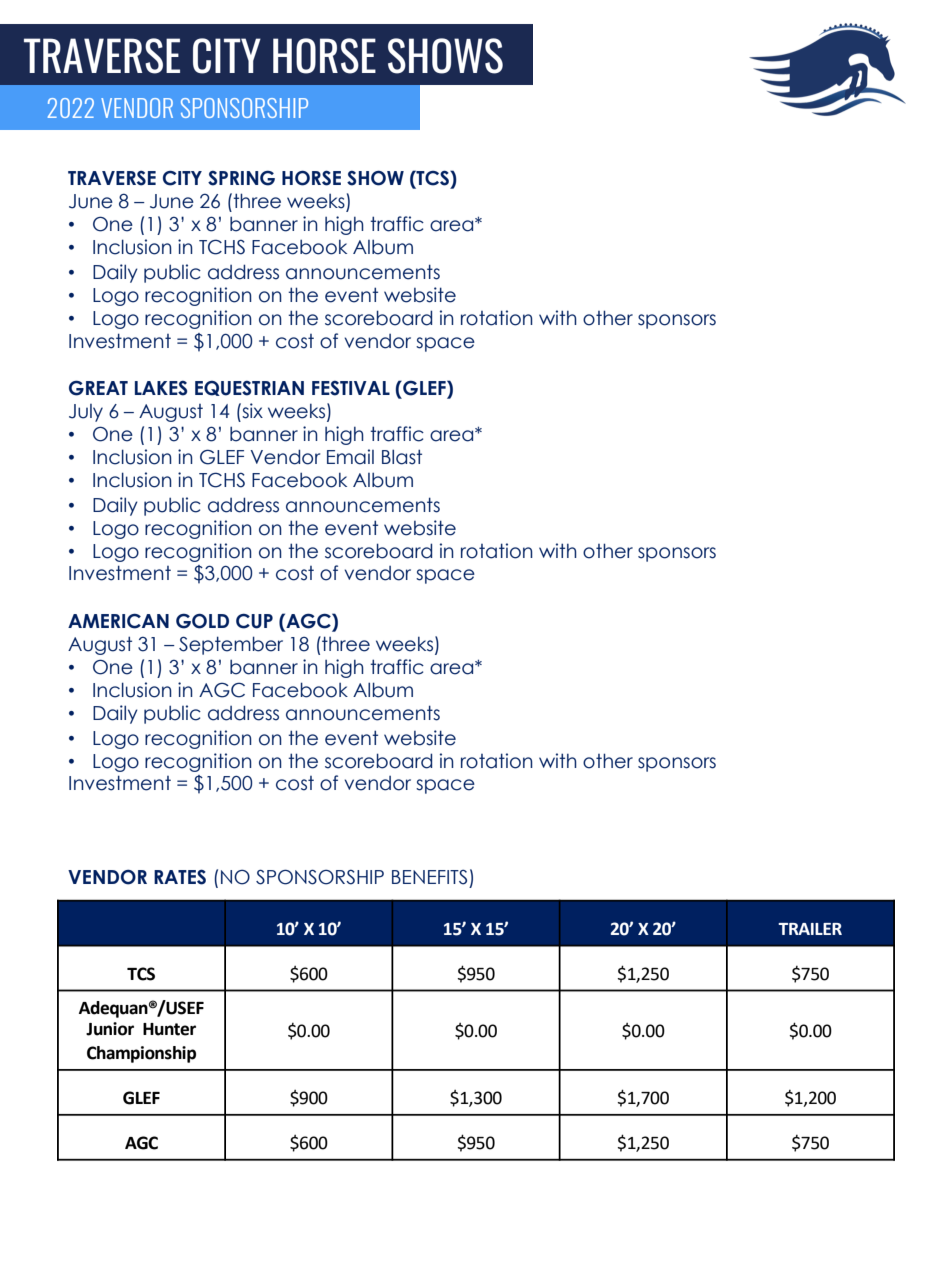  What do you see at coordinates (231, 645) in the screenshot?
I see `September` at bounding box center [231, 645].
